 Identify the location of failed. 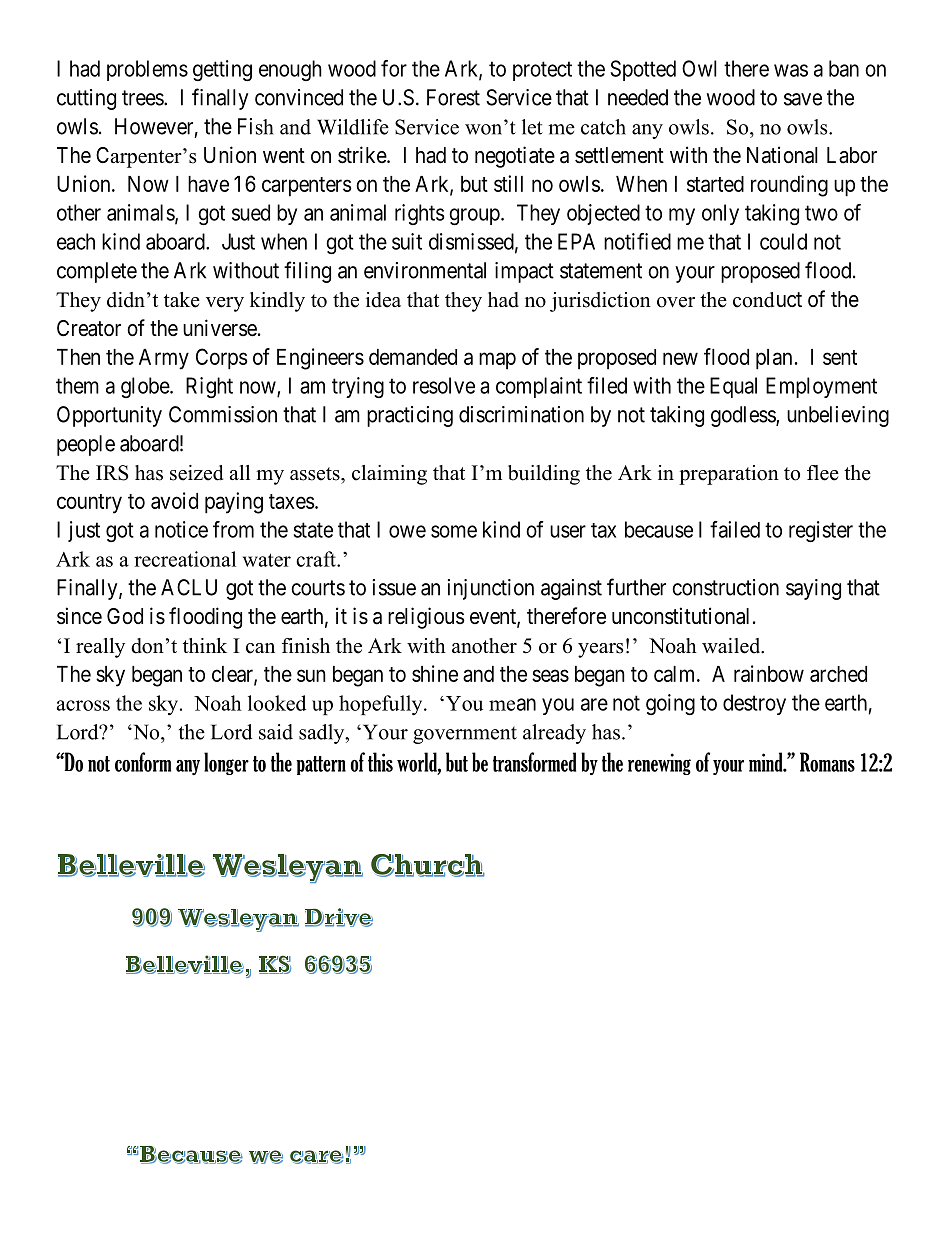
(735, 529).
